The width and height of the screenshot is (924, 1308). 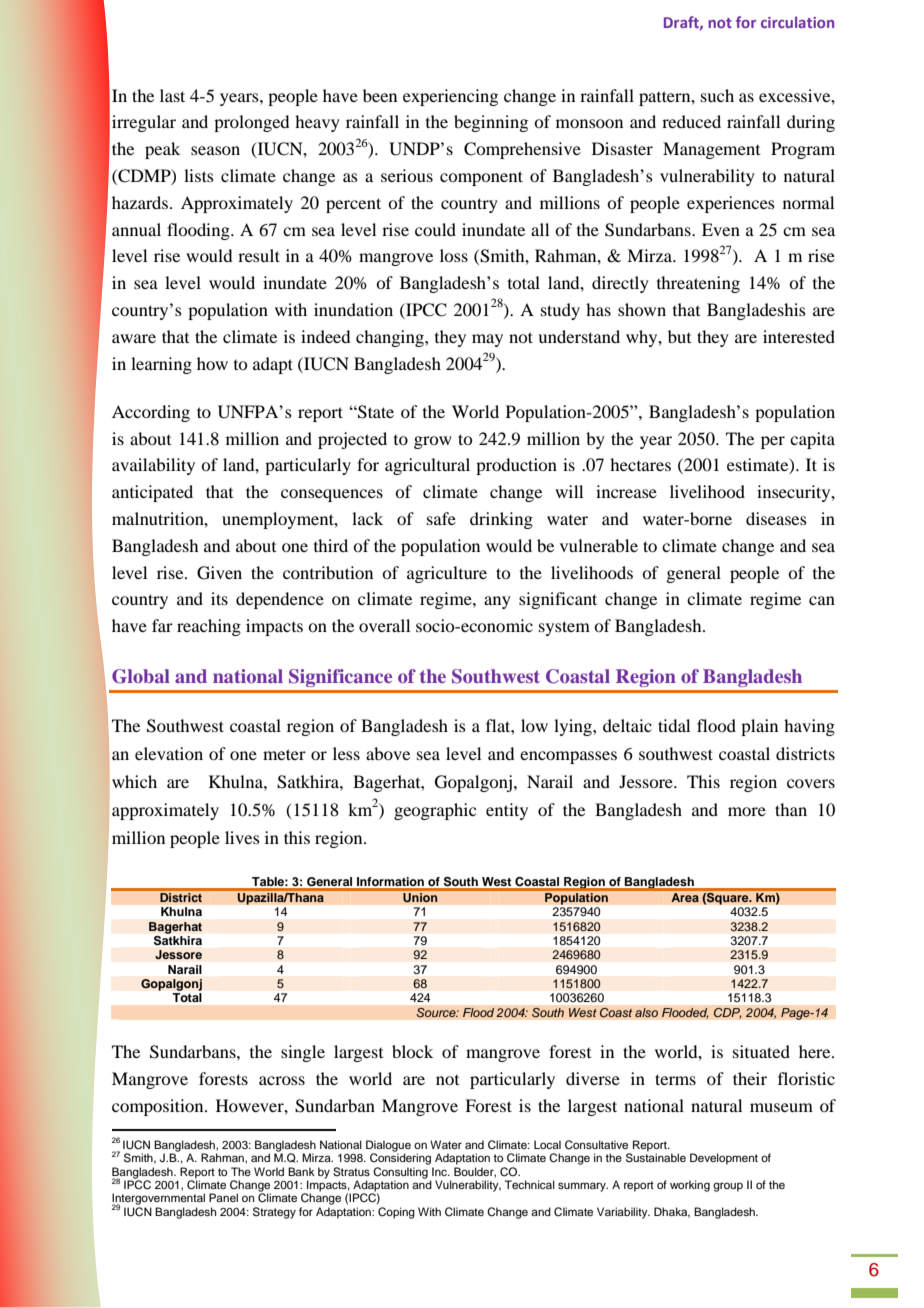 I want to click on lives, so click(x=242, y=837).
